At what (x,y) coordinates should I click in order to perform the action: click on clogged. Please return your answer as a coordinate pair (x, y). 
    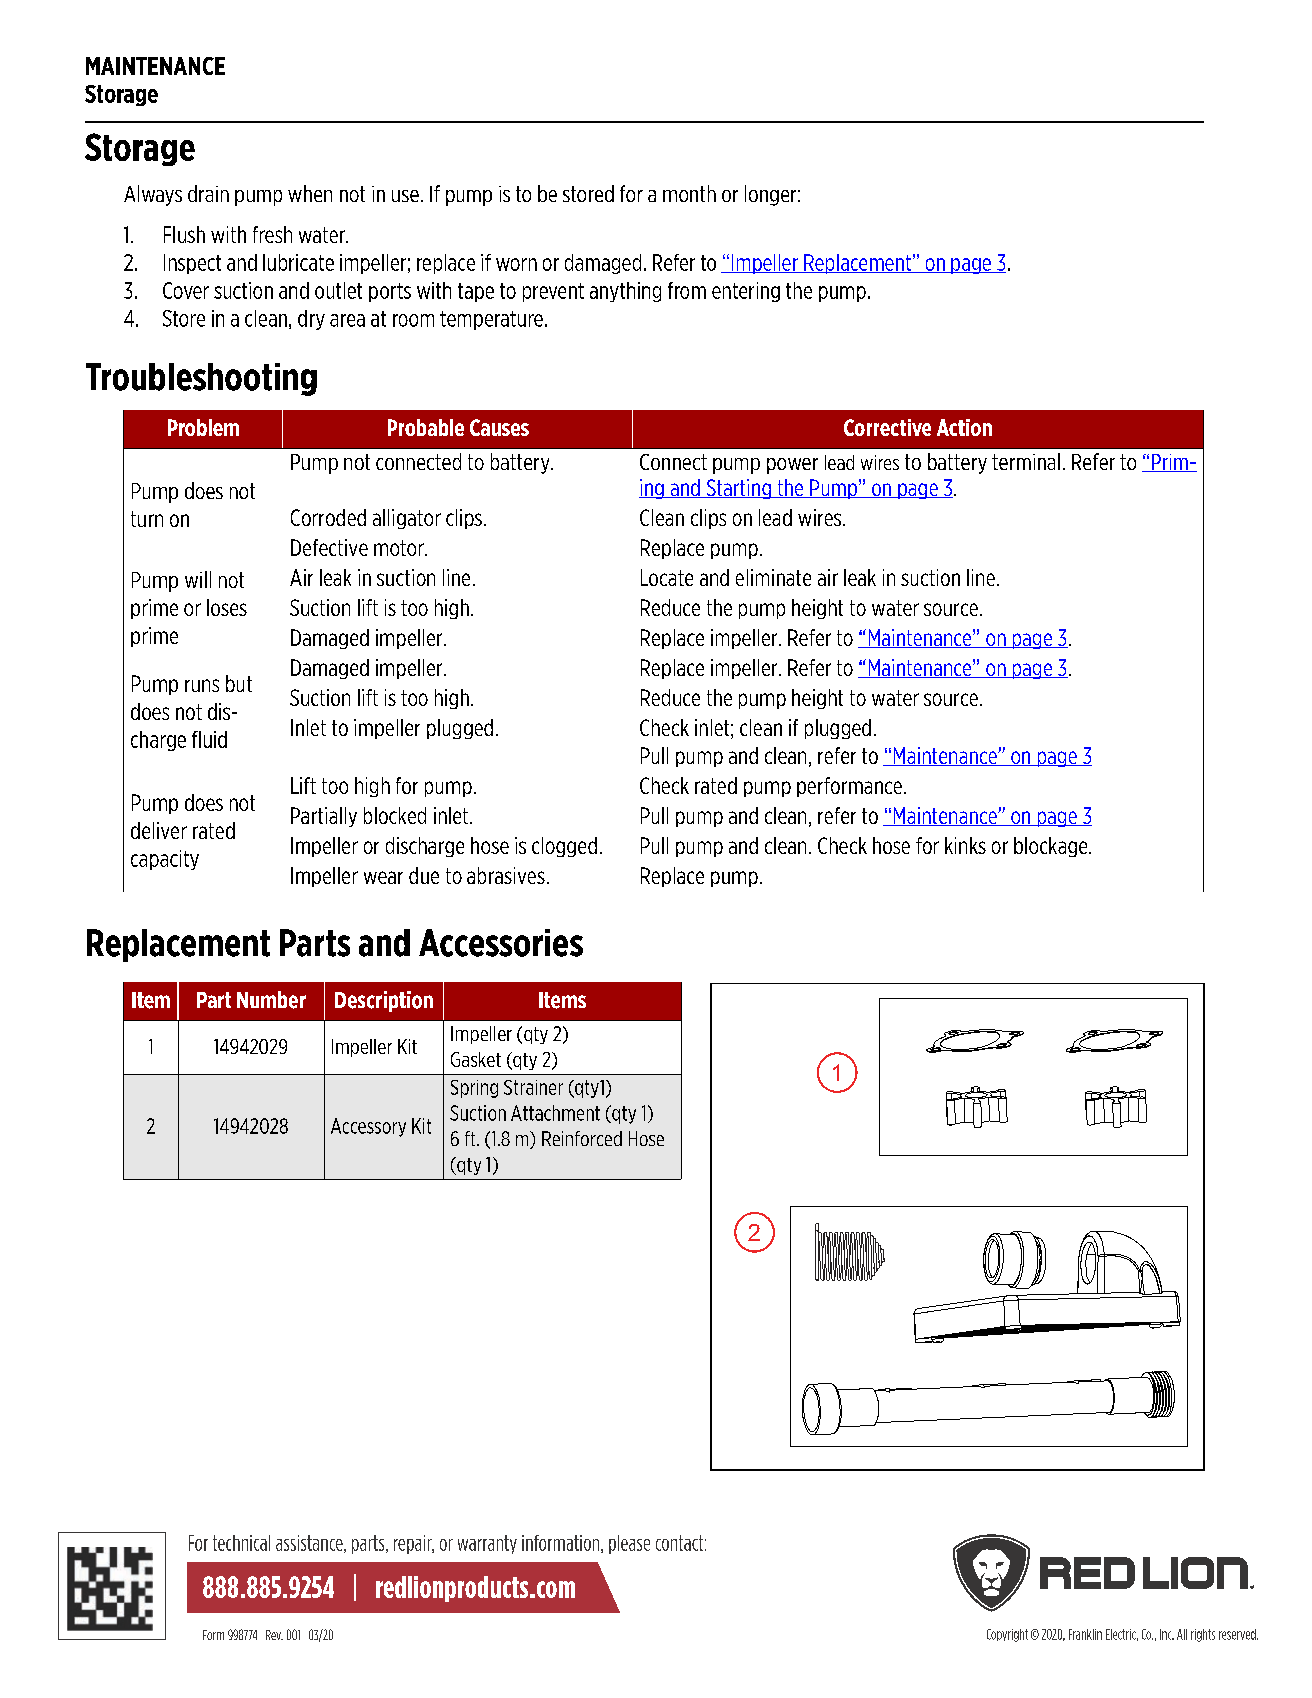
    Looking at the image, I should click on (564, 847).
